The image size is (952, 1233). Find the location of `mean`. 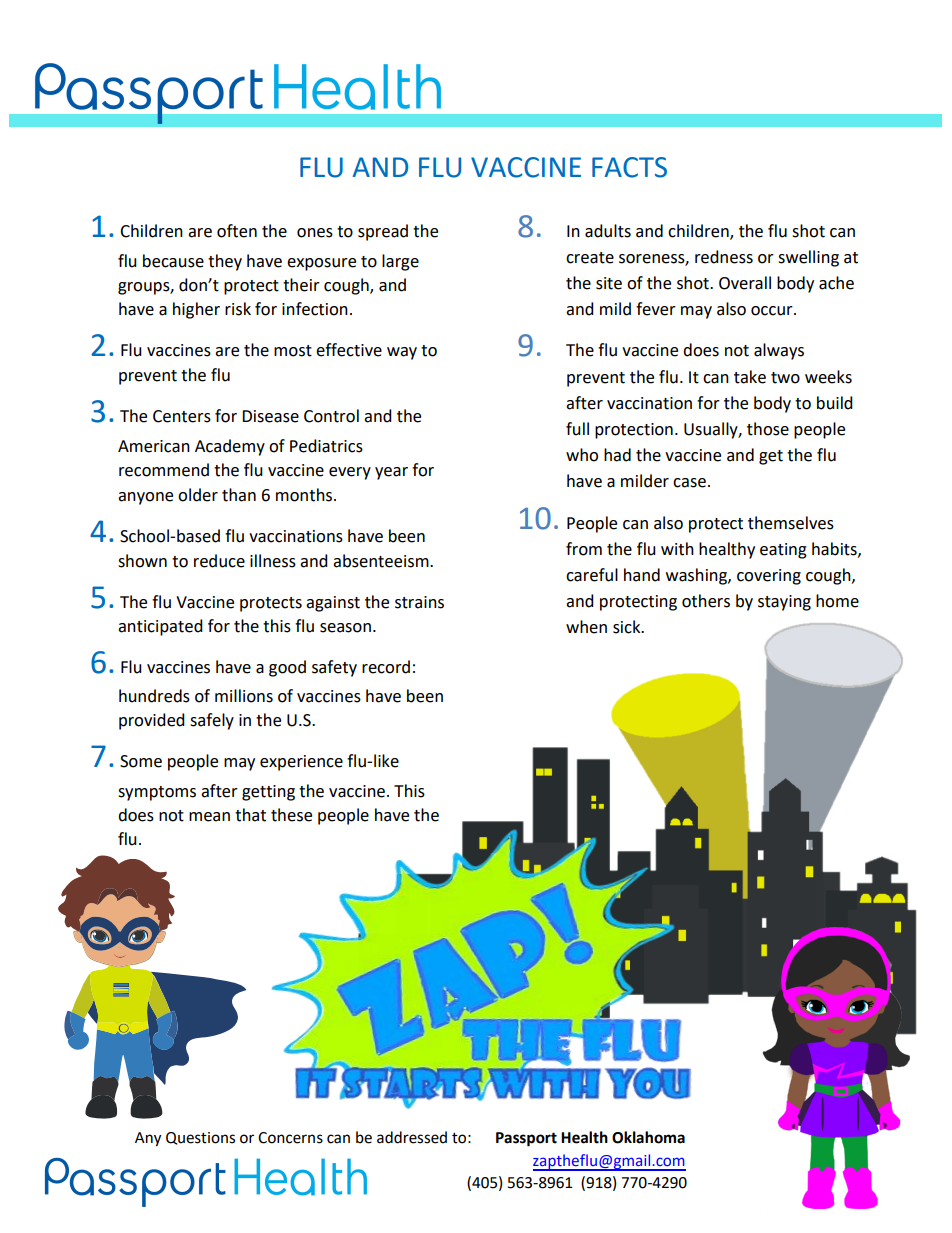

mean is located at coordinates (209, 817).
